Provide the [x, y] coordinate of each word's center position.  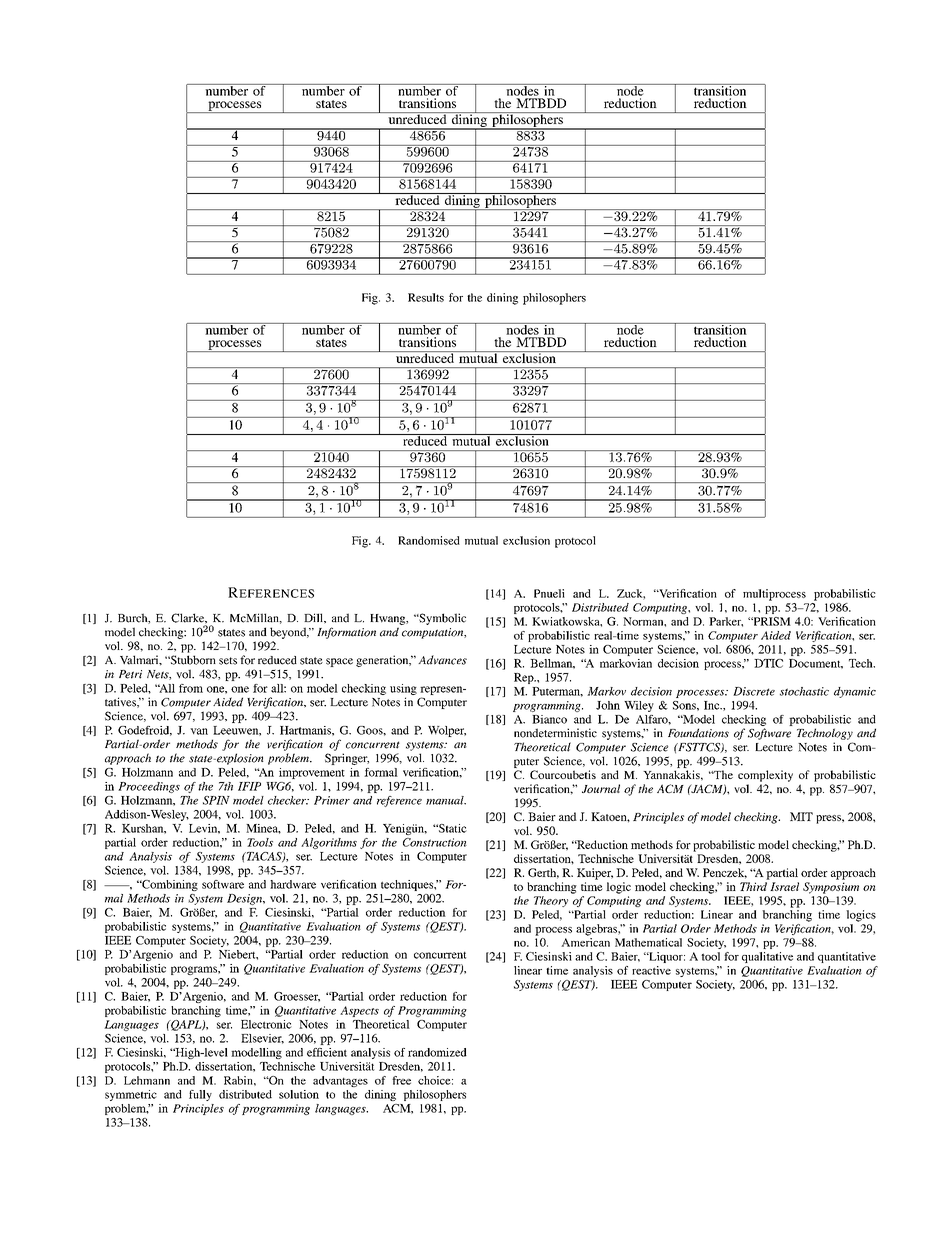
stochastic [804, 691]
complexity [765, 776]
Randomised [429, 540]
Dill [315, 618]
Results [426, 297]
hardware [293, 884]
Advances [442, 660]
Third [753, 886]
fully [200, 1095]
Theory [551, 901]
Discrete [754, 691]
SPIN [216, 800]
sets [228, 661]
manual [446, 800]
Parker [726, 622]
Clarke [189, 618]
